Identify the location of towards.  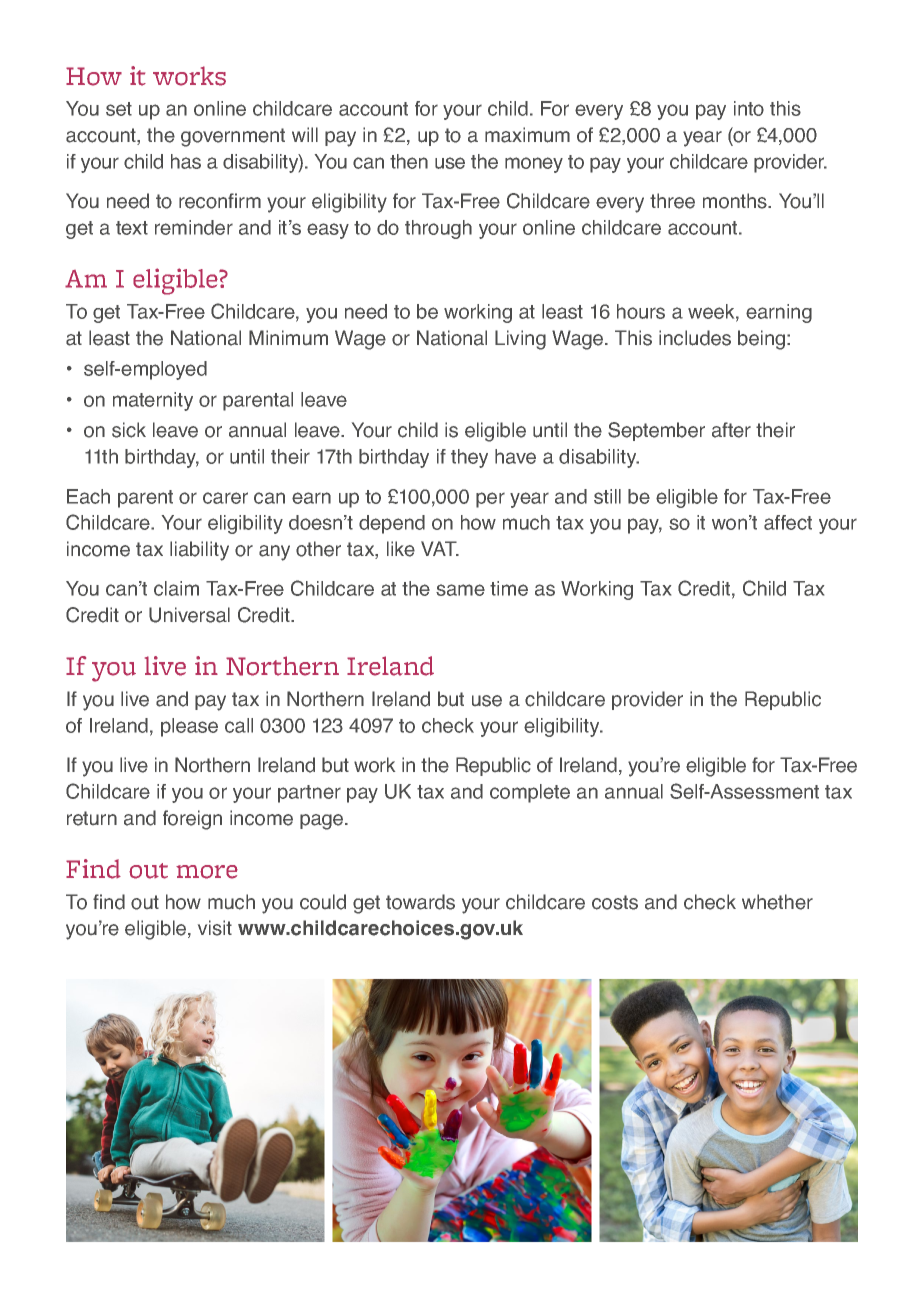
(420, 902).
